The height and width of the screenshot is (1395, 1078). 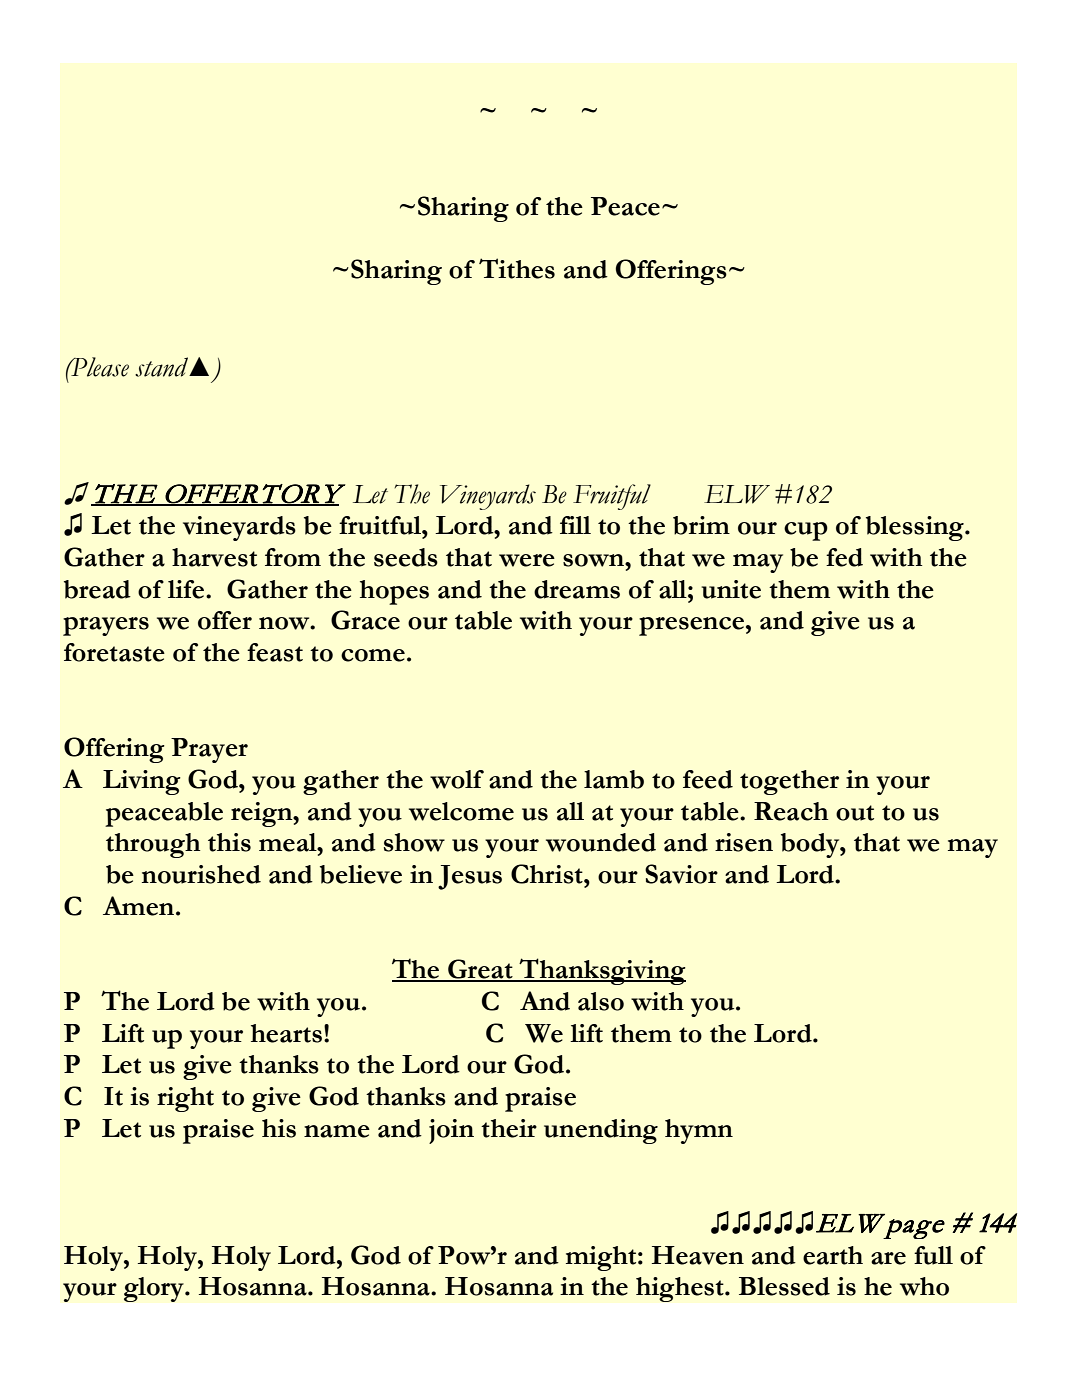 What do you see at coordinates (806, 531) in the screenshot?
I see `cup` at bounding box center [806, 531].
